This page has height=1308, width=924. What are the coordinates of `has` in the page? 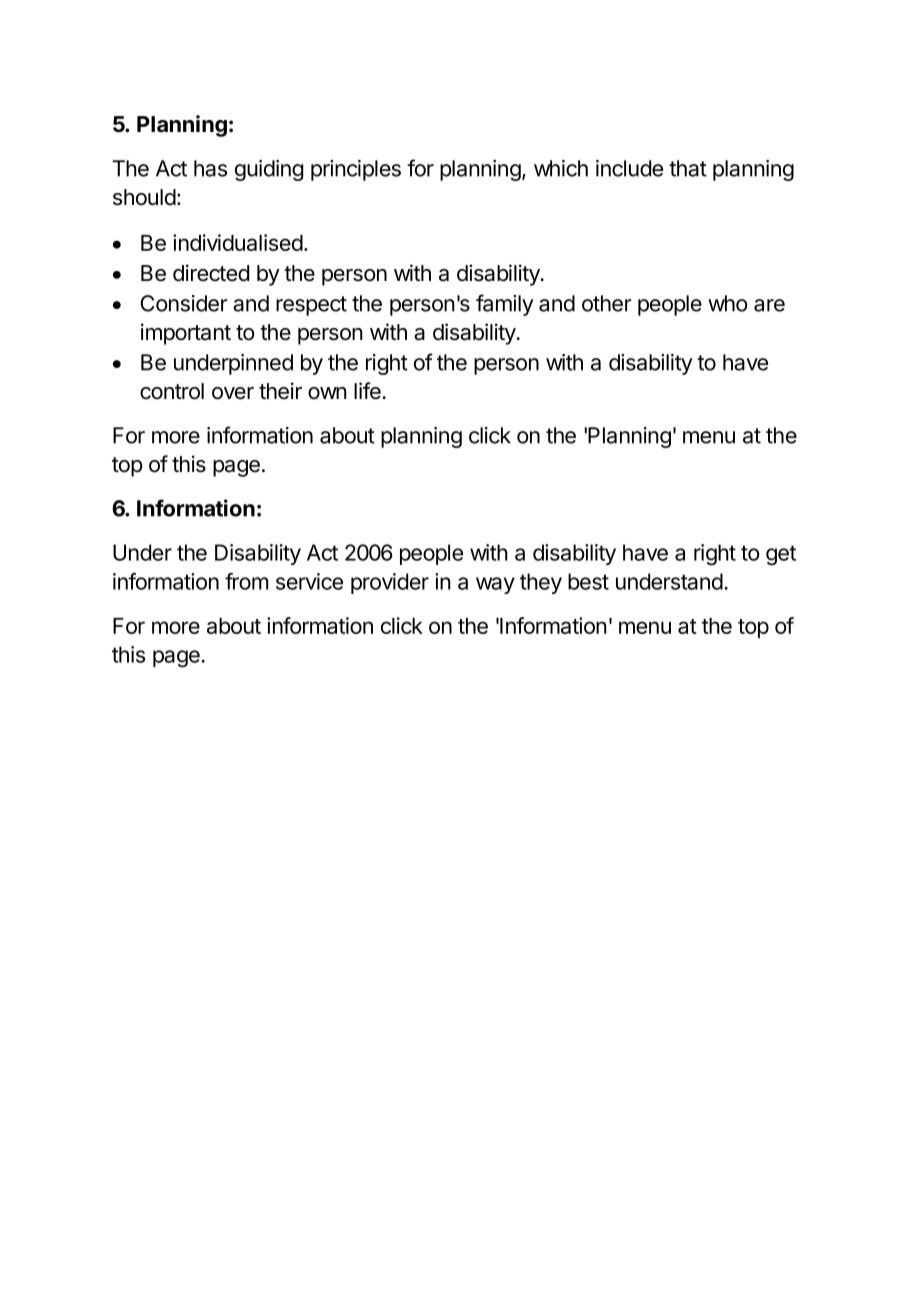 It's located at (210, 168).
